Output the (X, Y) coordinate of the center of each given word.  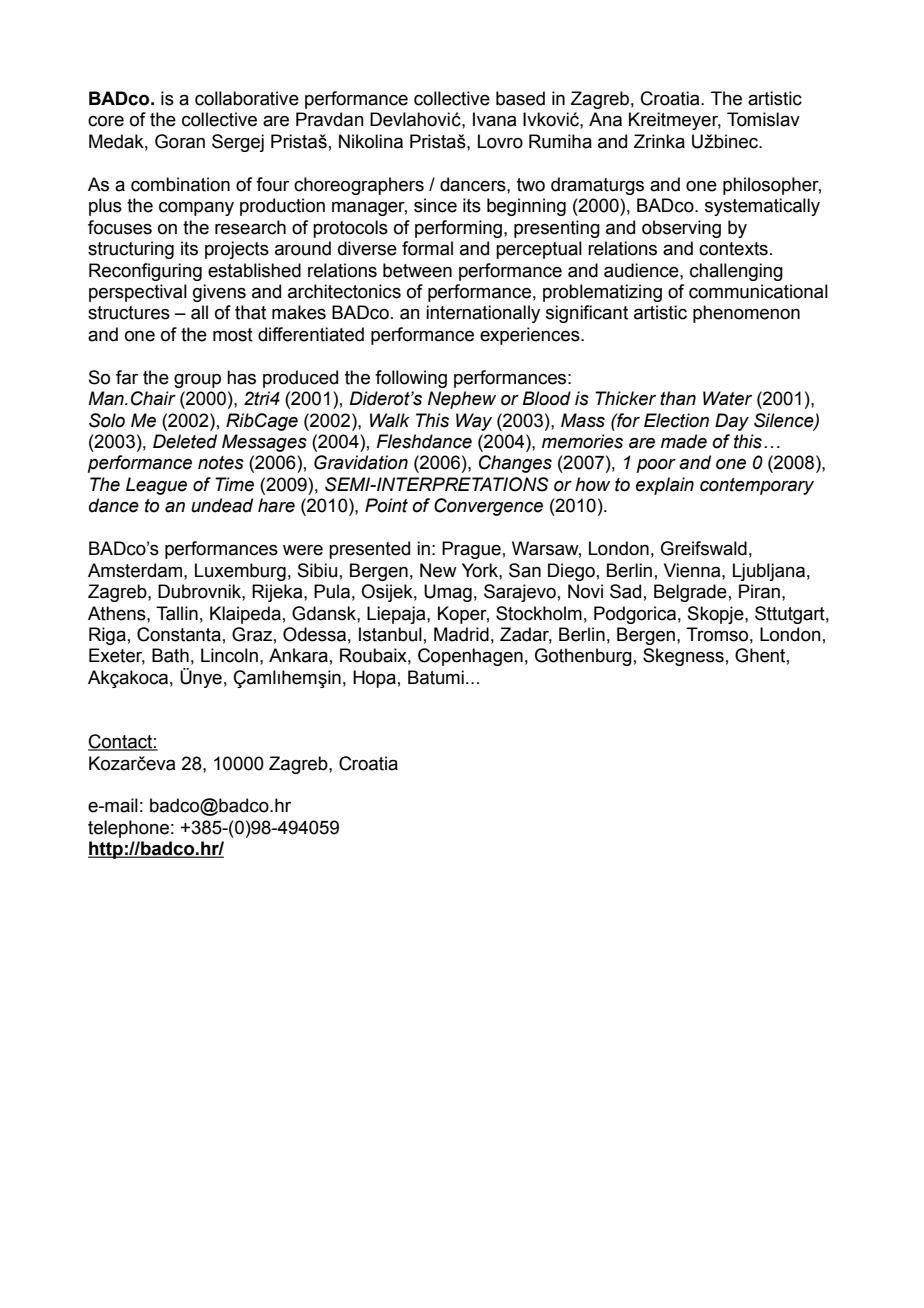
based (520, 98)
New (438, 570)
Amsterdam (136, 570)
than (678, 398)
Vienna (693, 570)
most (233, 335)
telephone (128, 829)
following (411, 379)
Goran (180, 141)
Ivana (494, 119)
